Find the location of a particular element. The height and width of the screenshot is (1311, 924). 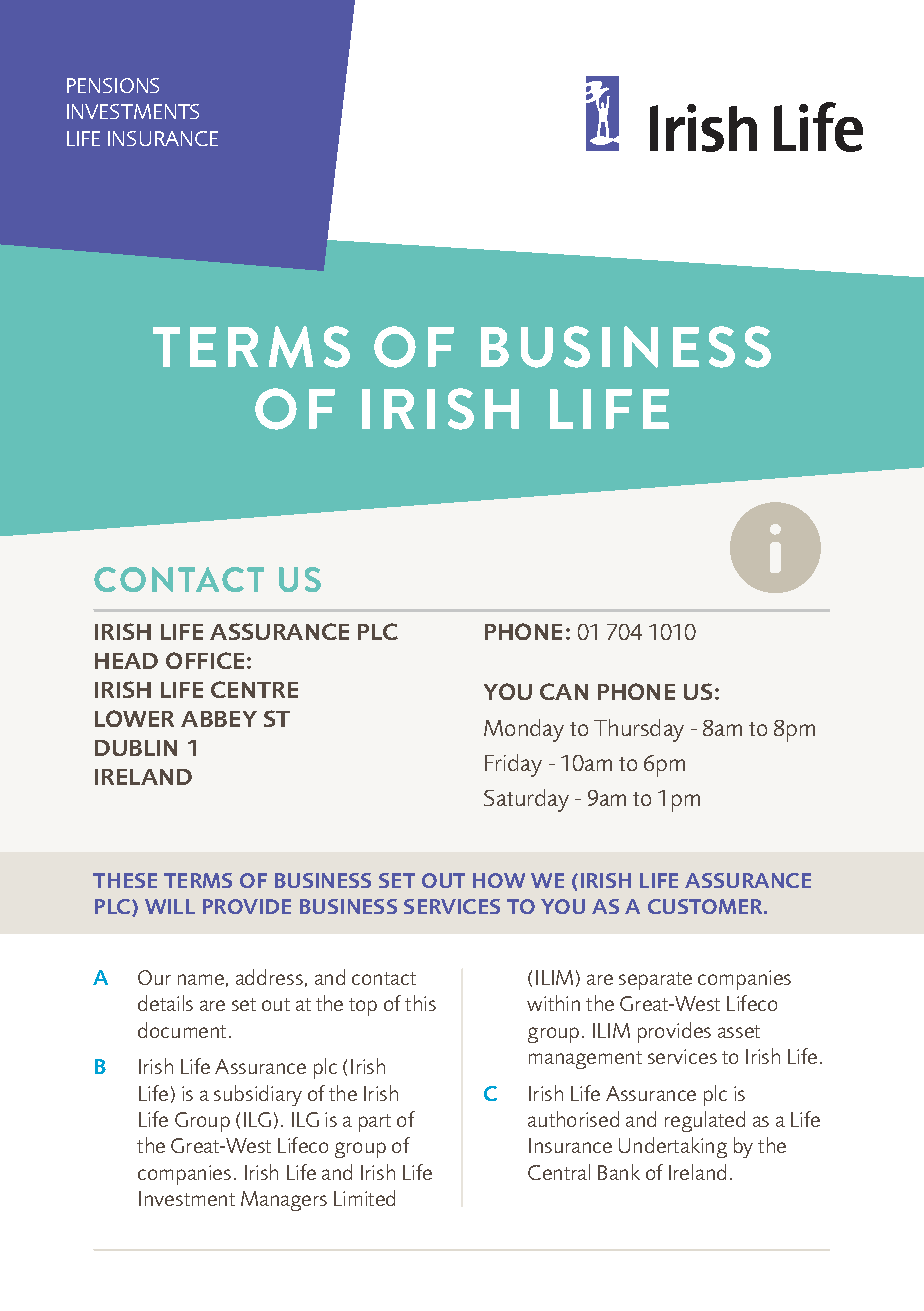

HEAD is located at coordinates (126, 661).
